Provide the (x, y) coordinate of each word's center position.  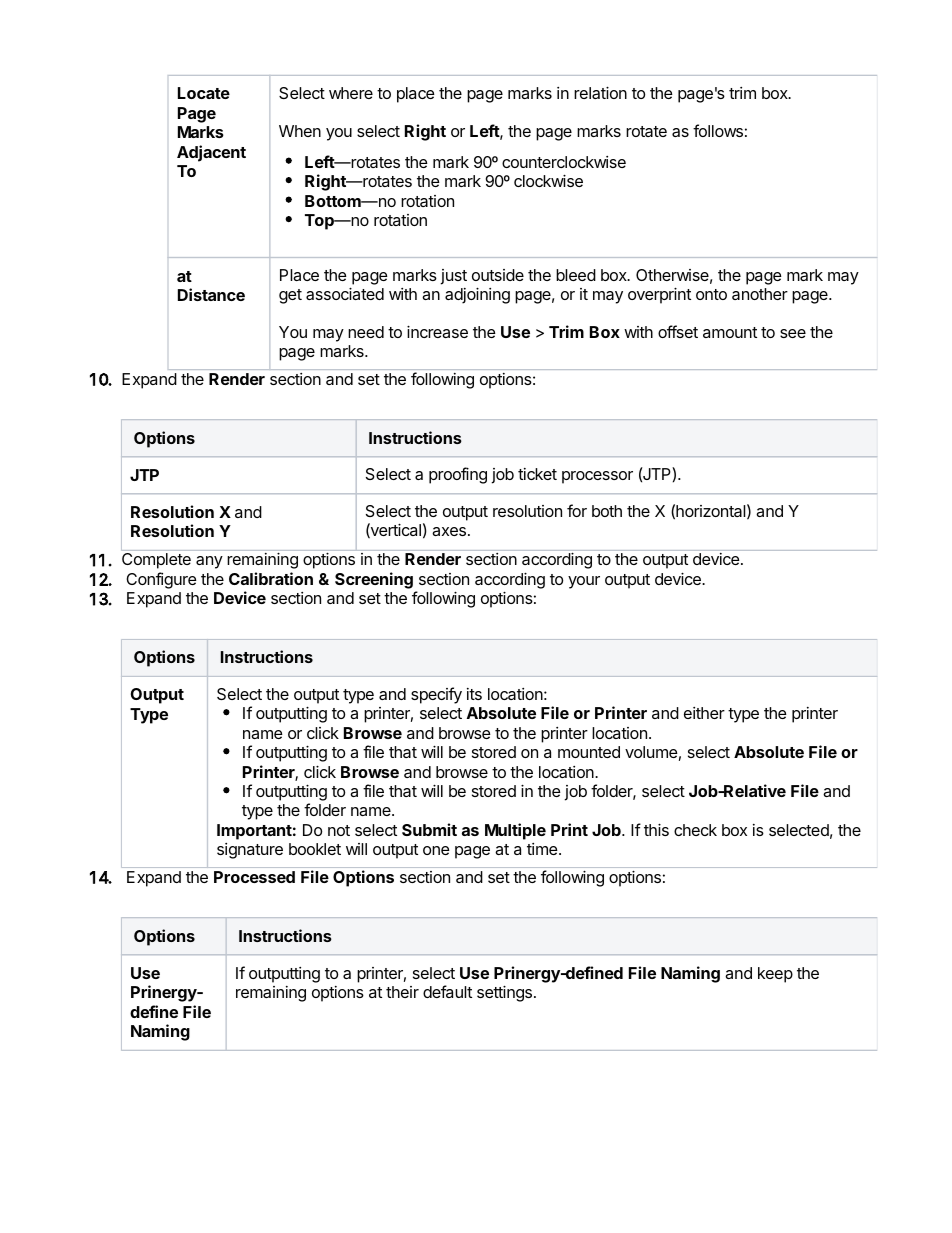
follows (718, 130)
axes (449, 531)
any (209, 562)
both (607, 511)
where (351, 93)
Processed (254, 877)
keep (775, 975)
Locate (204, 93)
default (447, 991)
